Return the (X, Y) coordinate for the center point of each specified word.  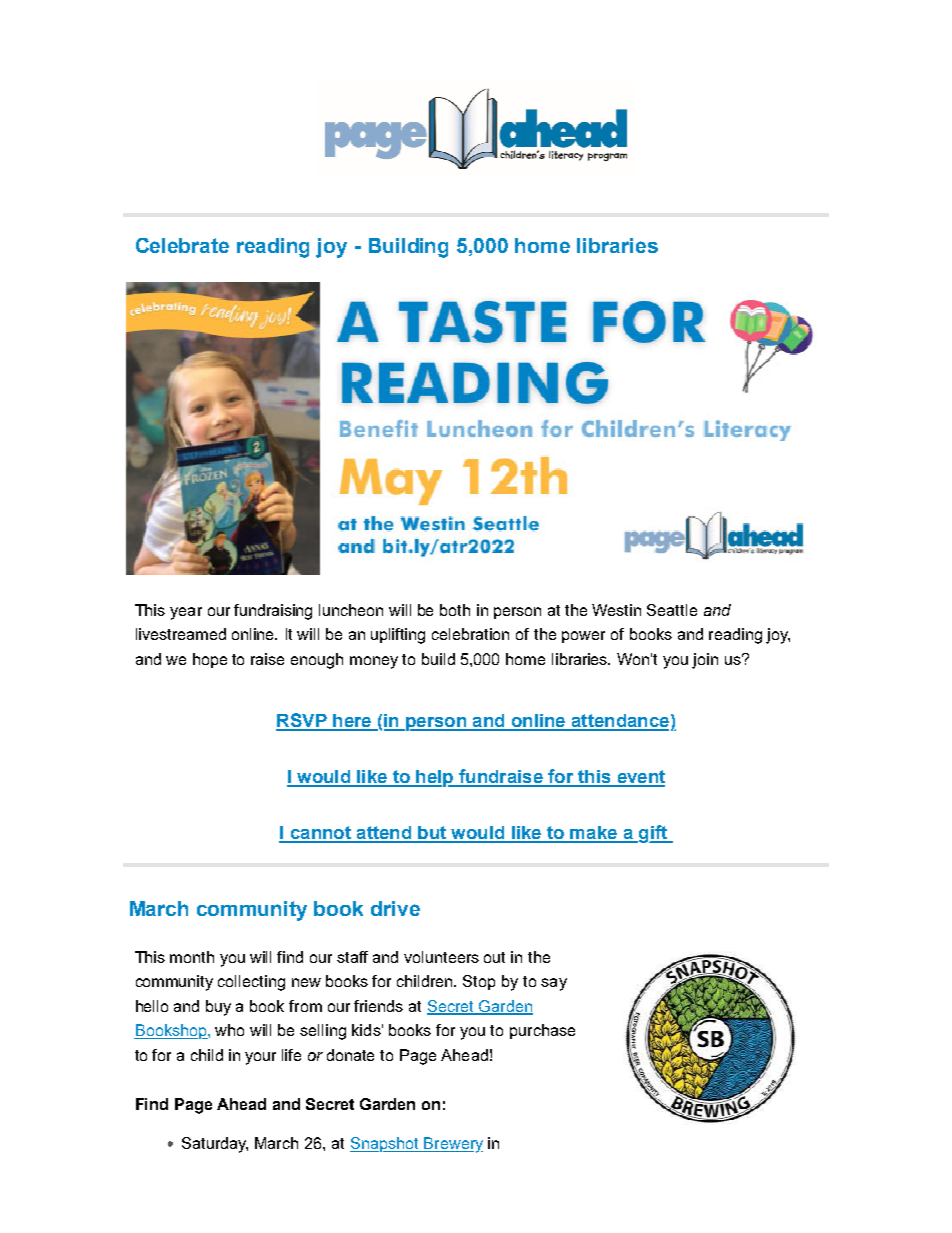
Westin (616, 610)
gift (653, 834)
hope (210, 660)
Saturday (215, 1145)
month (192, 957)
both (455, 610)
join (705, 661)
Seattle (672, 610)
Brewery (452, 1145)
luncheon (351, 610)
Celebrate (182, 245)
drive (395, 908)
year (186, 613)
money (374, 662)
